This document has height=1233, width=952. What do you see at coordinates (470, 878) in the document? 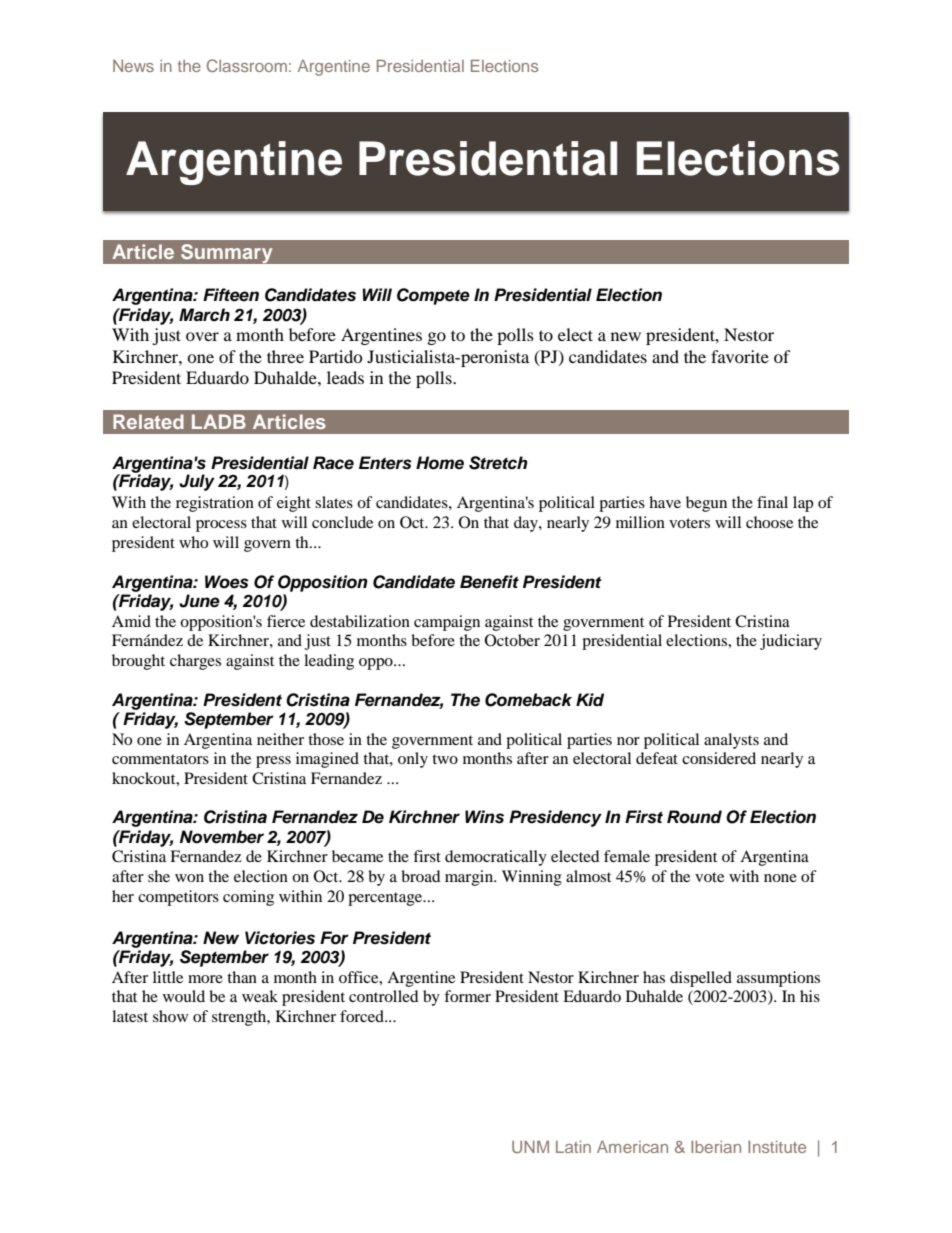
I see `margin` at bounding box center [470, 878].
